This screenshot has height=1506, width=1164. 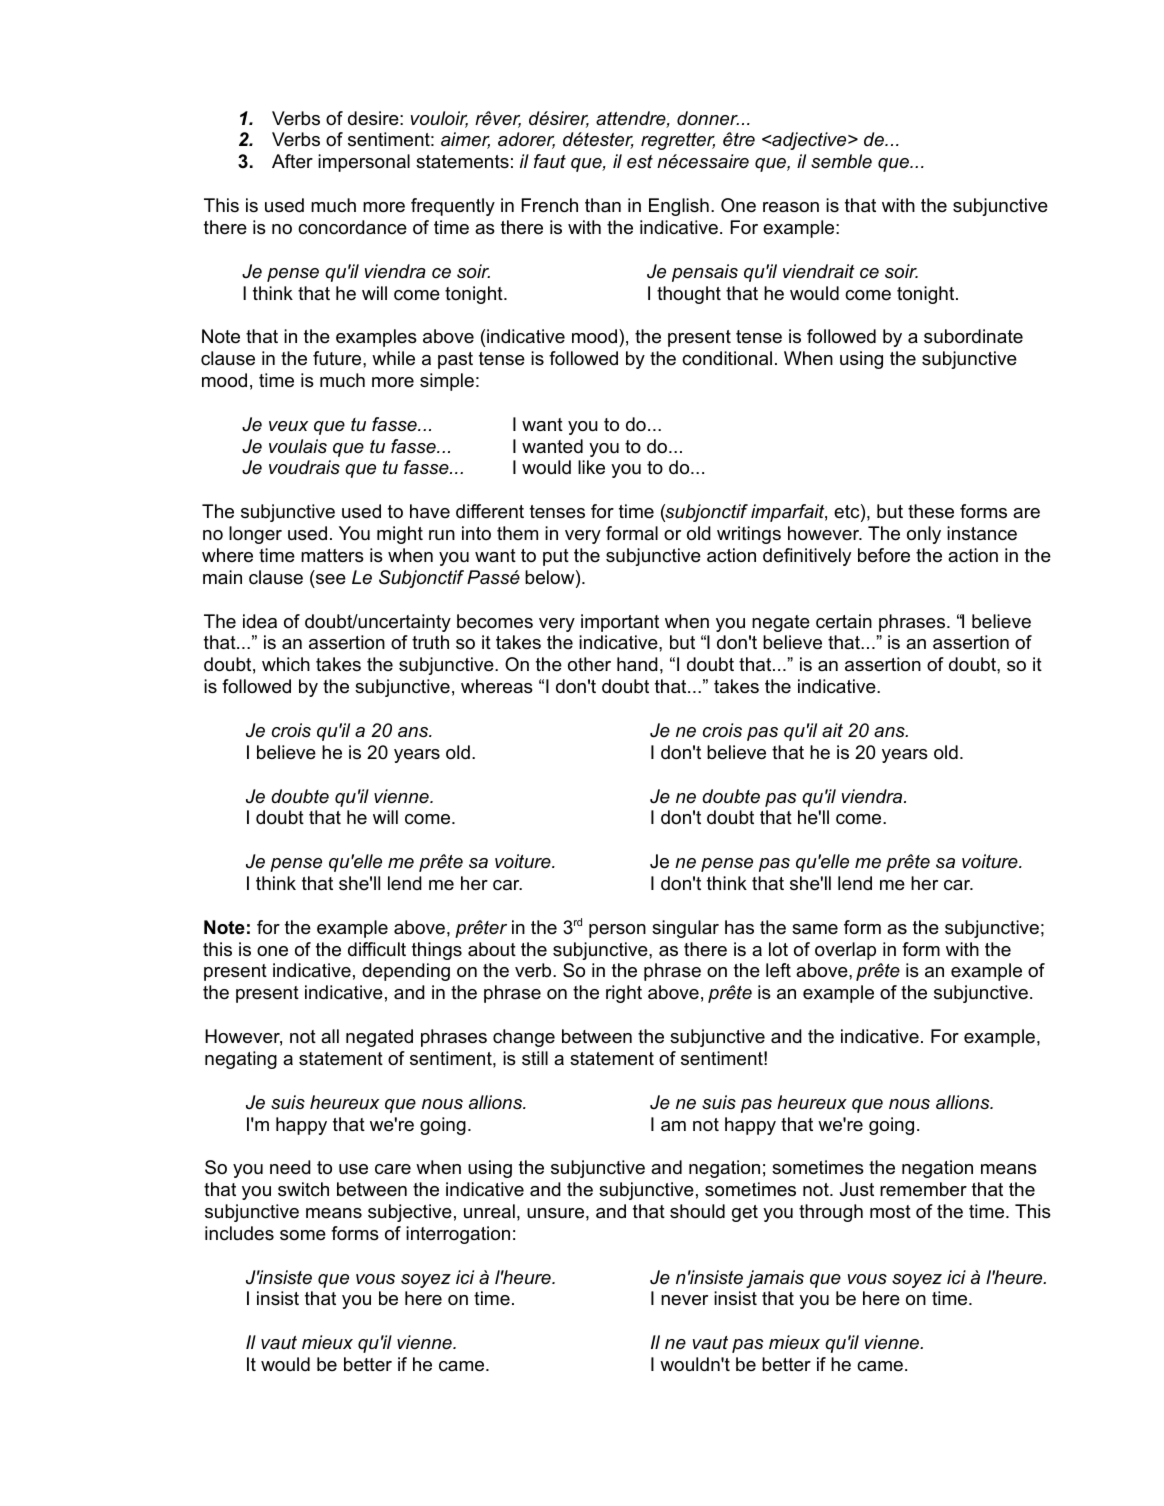 What do you see at coordinates (292, 161) in the screenshot?
I see `After` at bounding box center [292, 161].
